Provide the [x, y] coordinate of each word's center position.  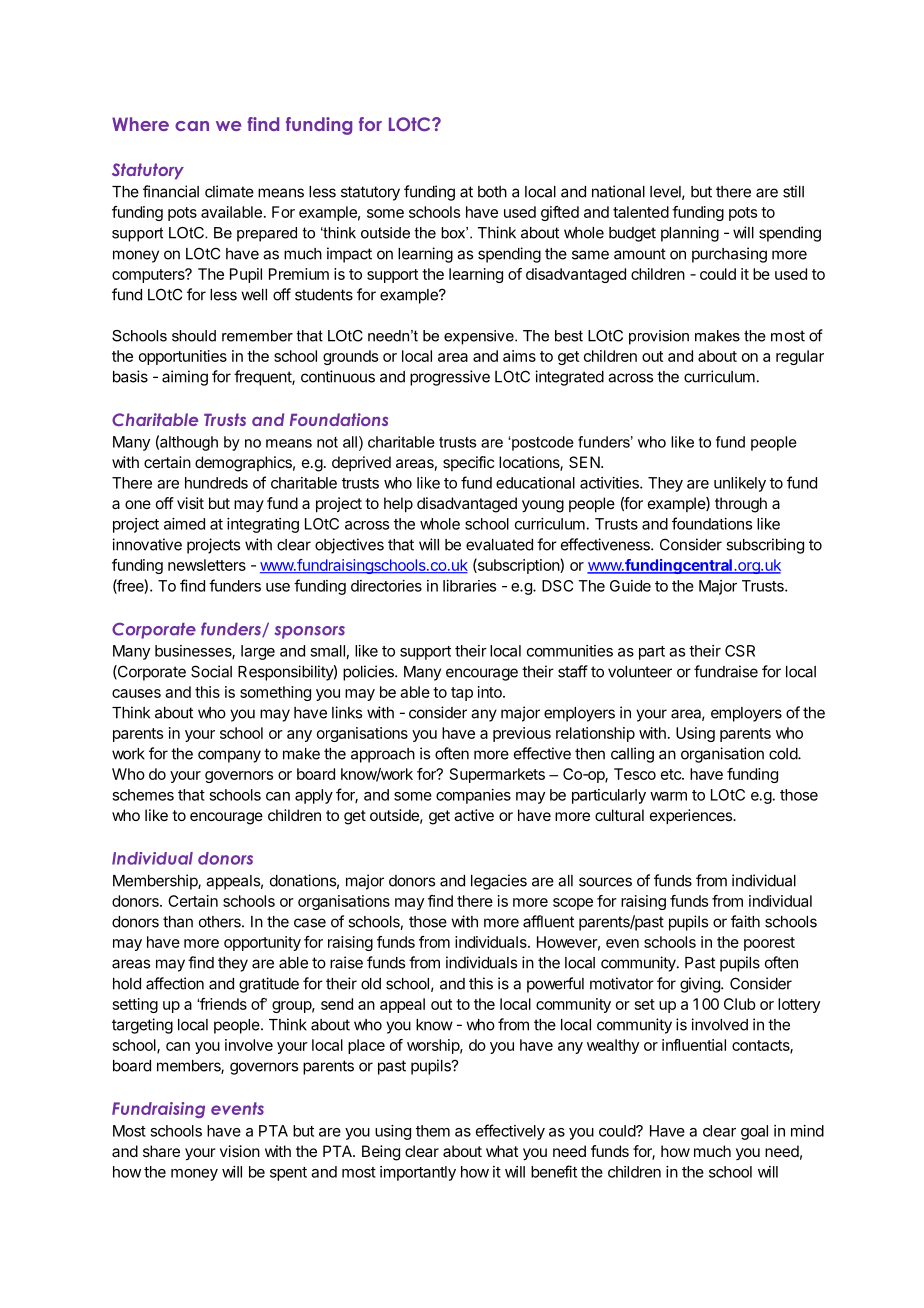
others [221, 922]
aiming [185, 378]
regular [800, 357]
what [502, 1151]
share [161, 1151]
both [492, 192]
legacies [499, 882]
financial [171, 191]
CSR [740, 651]
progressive [450, 378]
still [793, 191]
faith [745, 921]
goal [754, 1132]
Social [211, 671]
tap [462, 694]
